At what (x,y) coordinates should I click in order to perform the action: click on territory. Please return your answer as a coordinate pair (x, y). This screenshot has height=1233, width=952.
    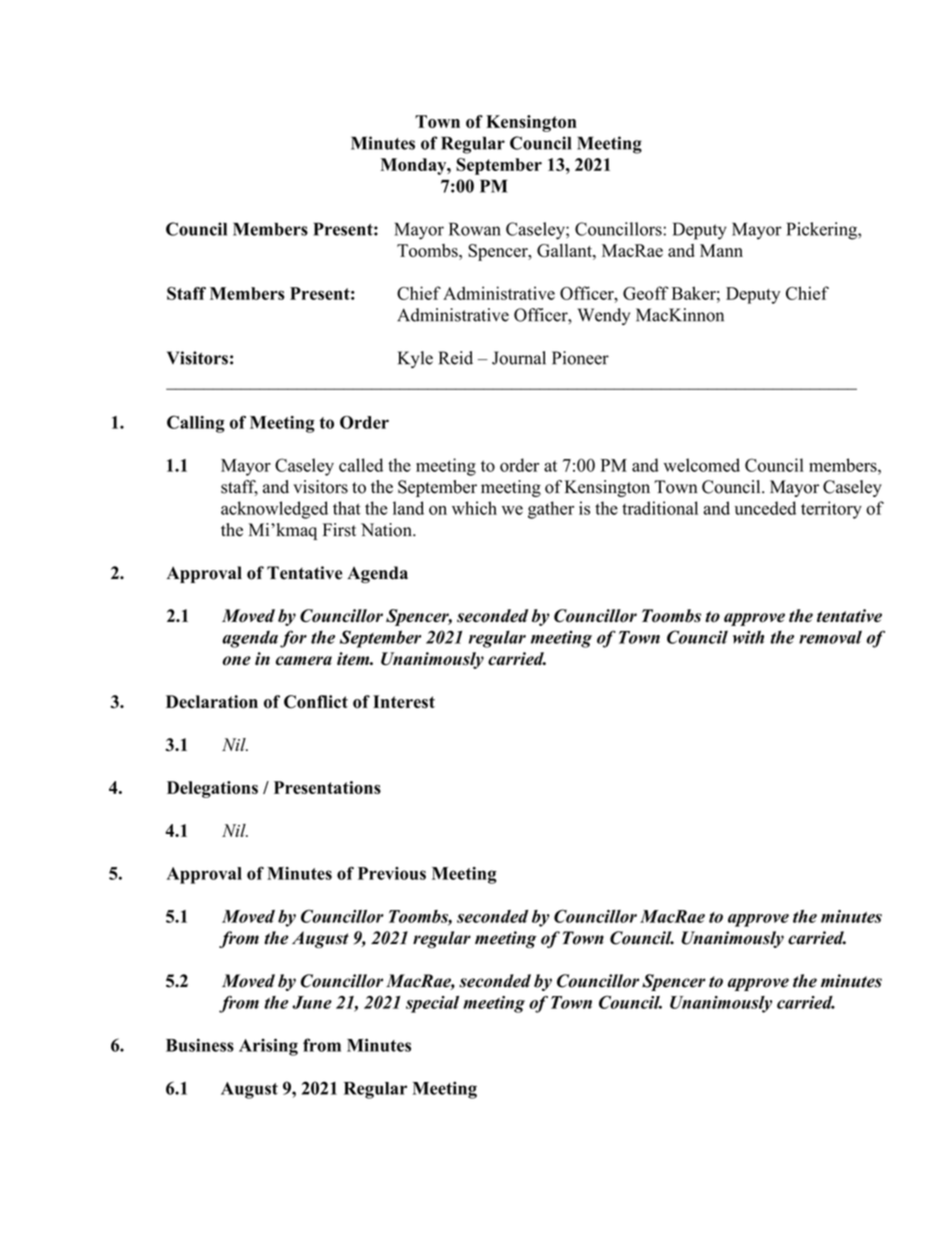
    Looking at the image, I should click on (831, 510).
